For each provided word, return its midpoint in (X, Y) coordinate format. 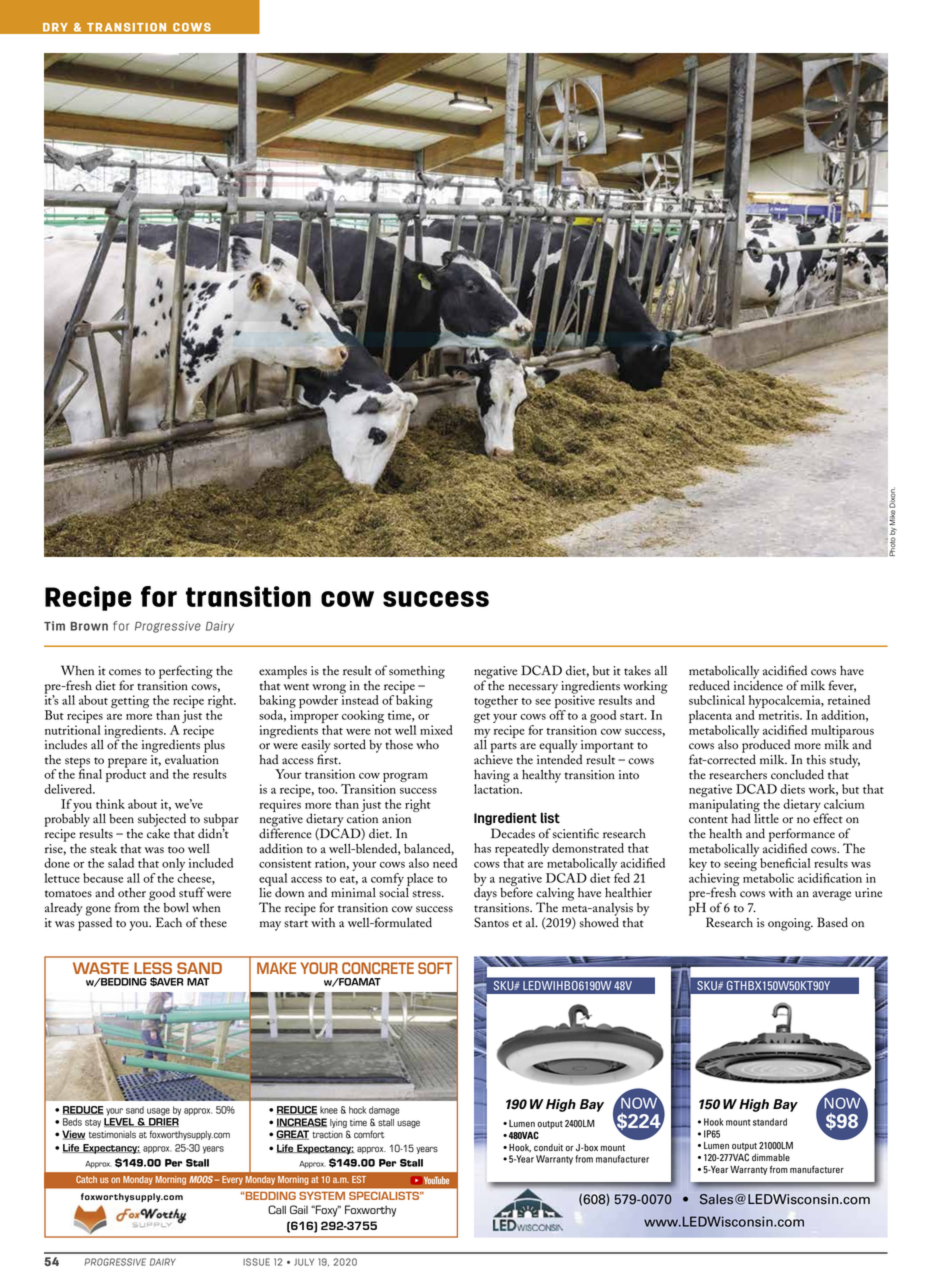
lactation (498, 788)
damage (384, 1111)
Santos (491, 922)
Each (169, 922)
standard (770, 1122)
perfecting (186, 672)
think (110, 804)
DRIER (163, 1122)
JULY (304, 1262)
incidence (758, 684)
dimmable (771, 1157)
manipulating (724, 806)
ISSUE (256, 1262)
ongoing (790, 924)
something (417, 672)
